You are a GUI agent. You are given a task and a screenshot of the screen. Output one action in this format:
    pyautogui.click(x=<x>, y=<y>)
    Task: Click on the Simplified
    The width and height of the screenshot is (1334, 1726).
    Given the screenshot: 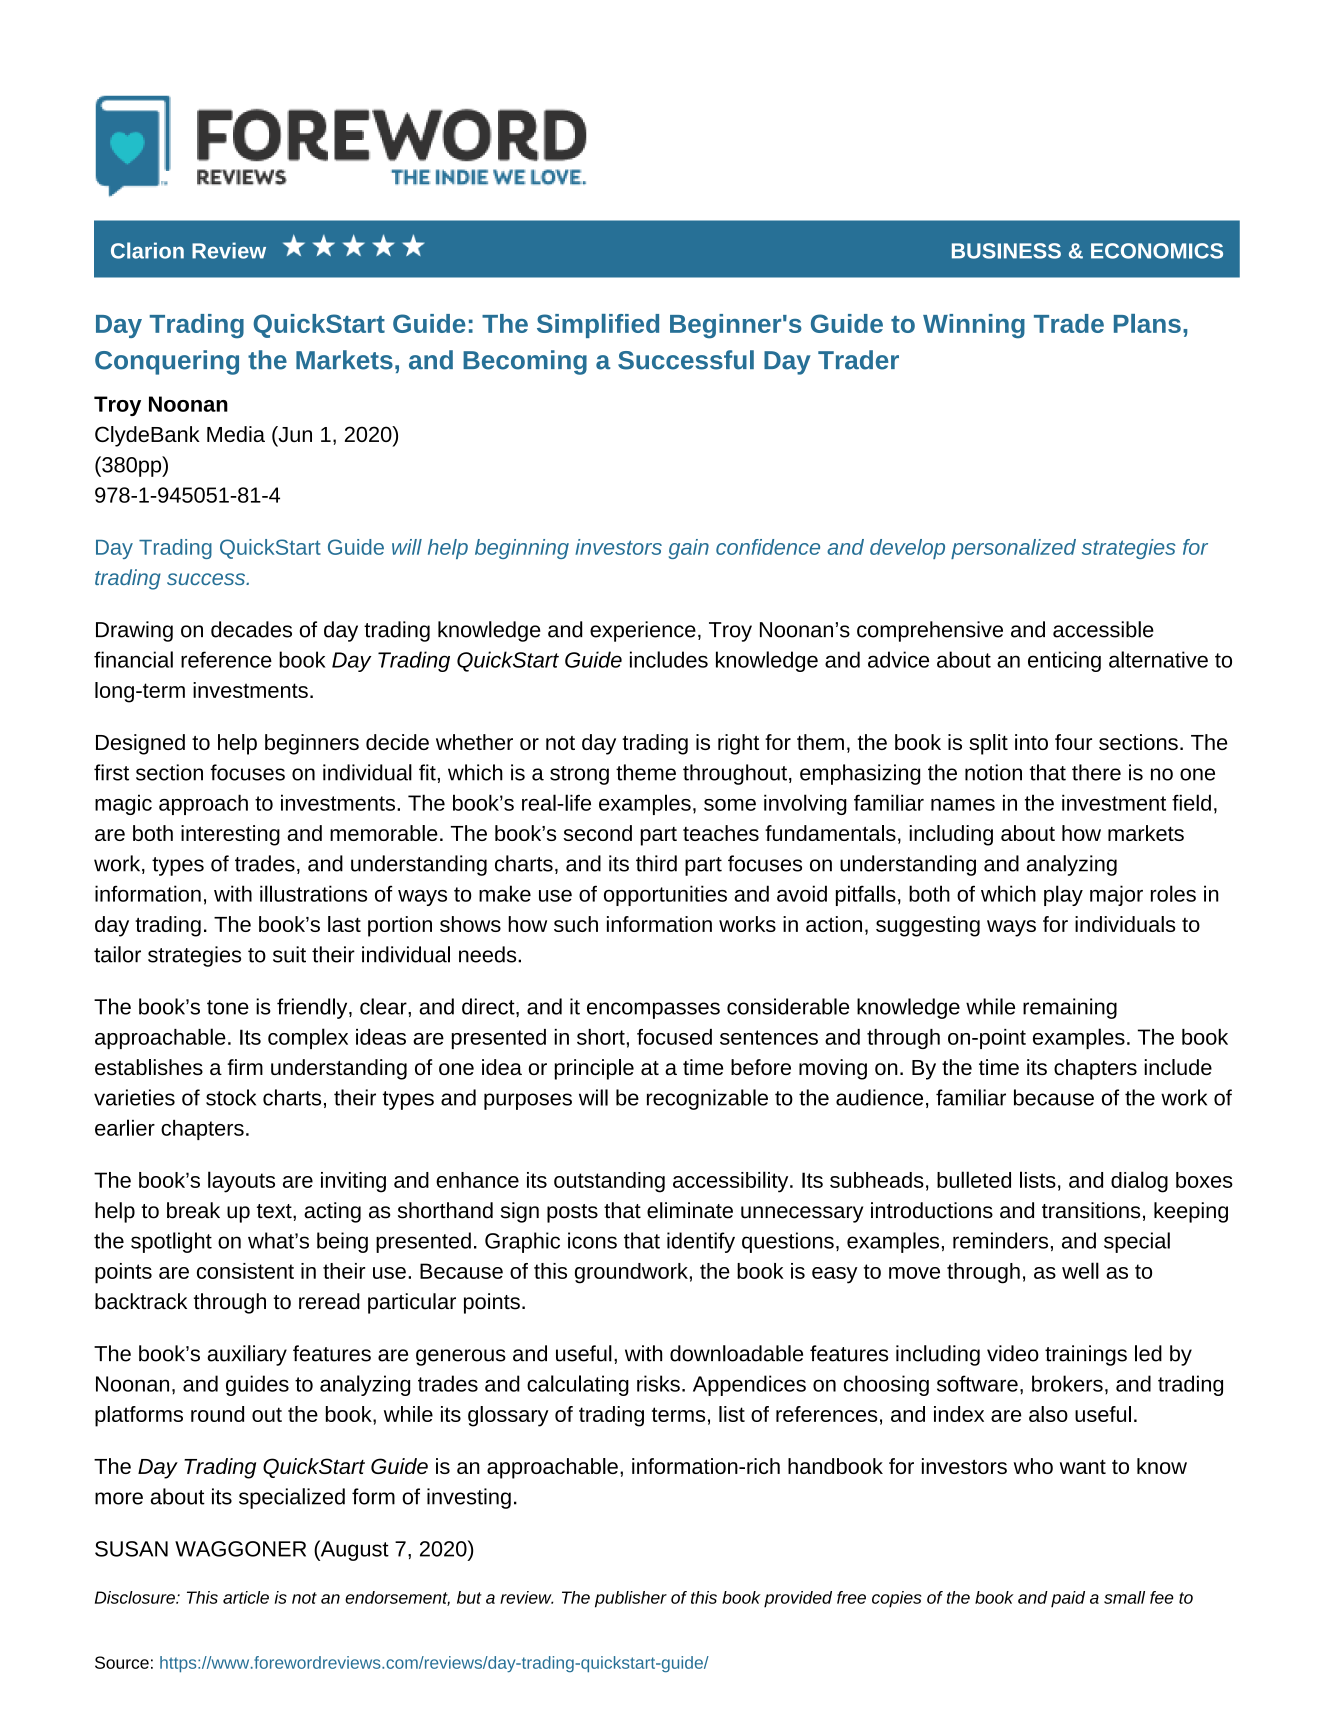 What is the action you would take?
    pyautogui.click(x=598, y=326)
